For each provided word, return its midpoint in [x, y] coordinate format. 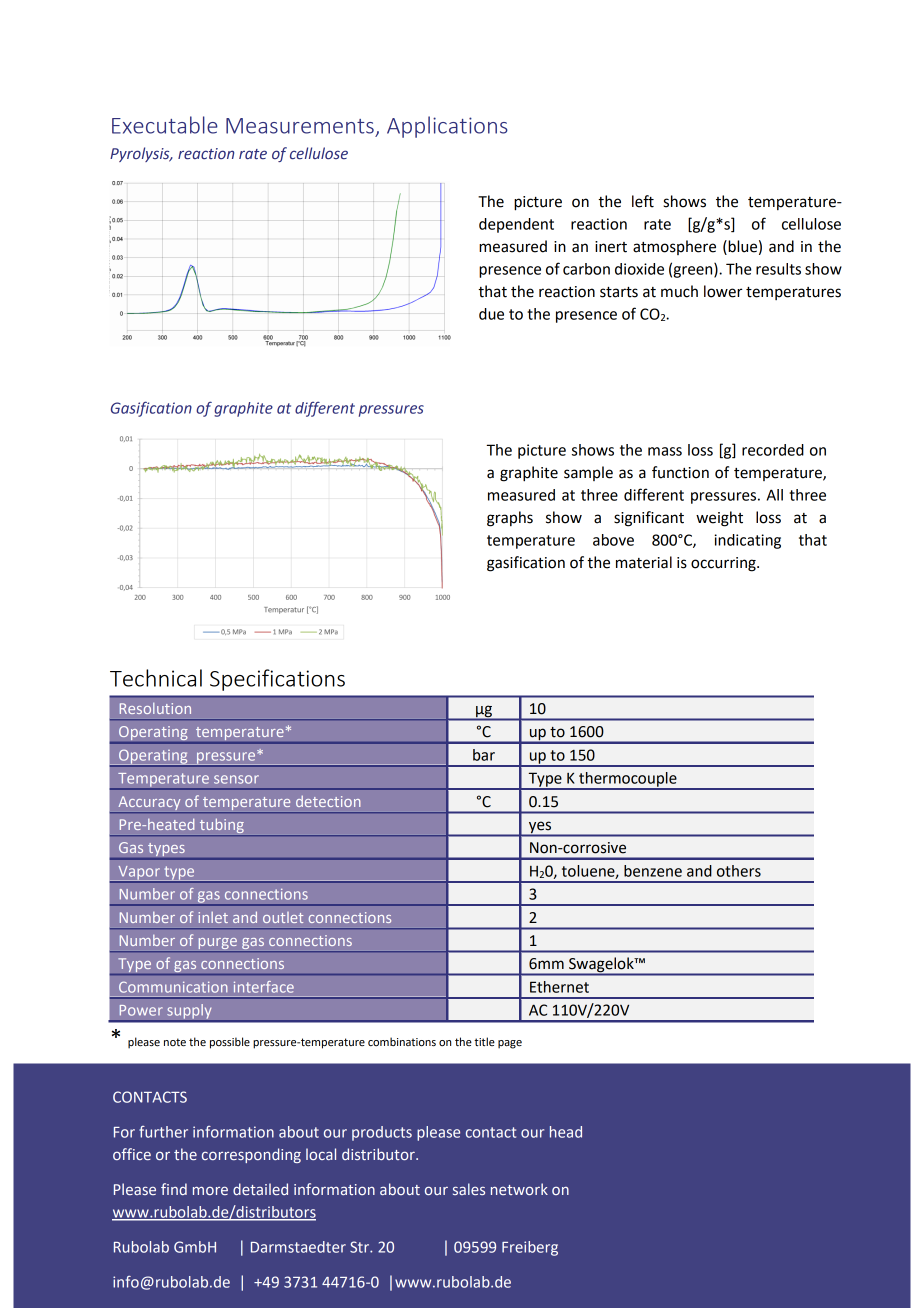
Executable [165, 125]
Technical [156, 678]
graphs [510, 519]
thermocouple [628, 780]
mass [665, 451]
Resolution [155, 708]
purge [217, 943]
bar [484, 755]
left [643, 201]
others [739, 871]
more [210, 1190]
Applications [447, 127]
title [484, 1041]
